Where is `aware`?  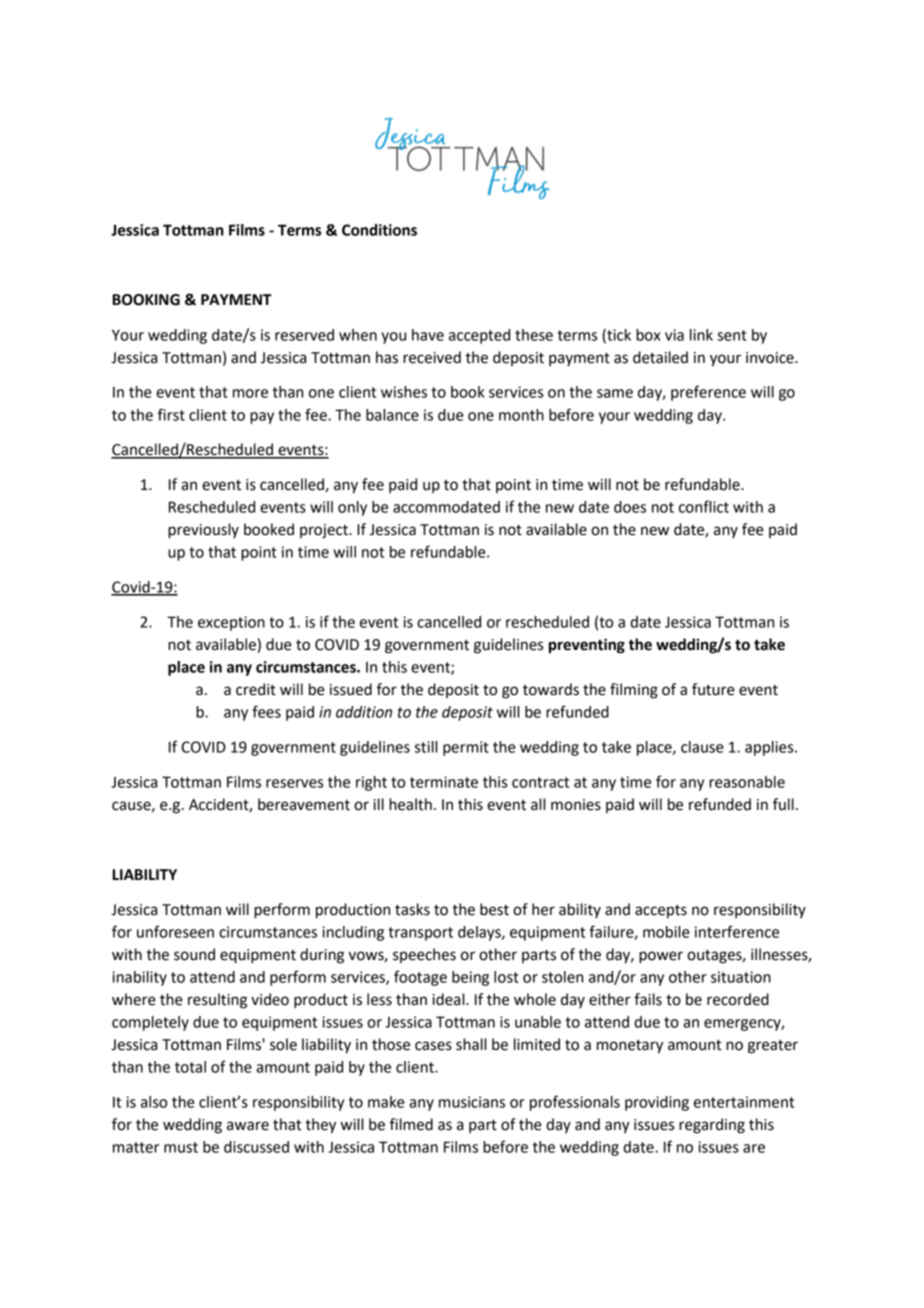 aware is located at coordinates (248, 1126).
